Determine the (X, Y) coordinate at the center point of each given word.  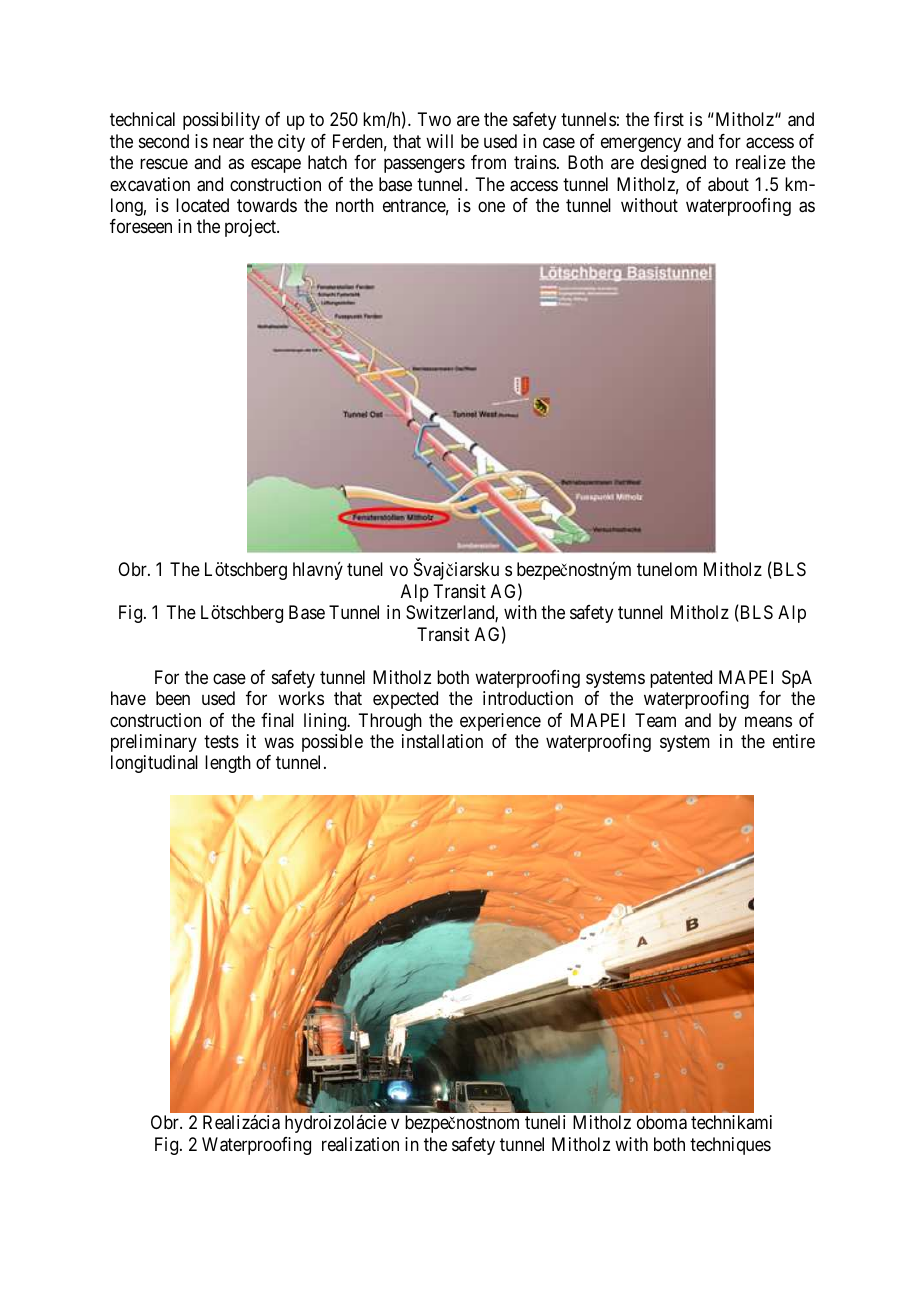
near (228, 143)
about (728, 184)
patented (681, 679)
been (173, 698)
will (439, 141)
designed (673, 164)
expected (405, 700)
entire (794, 741)
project (251, 228)
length (228, 764)
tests (221, 741)
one (491, 206)
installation (442, 741)
